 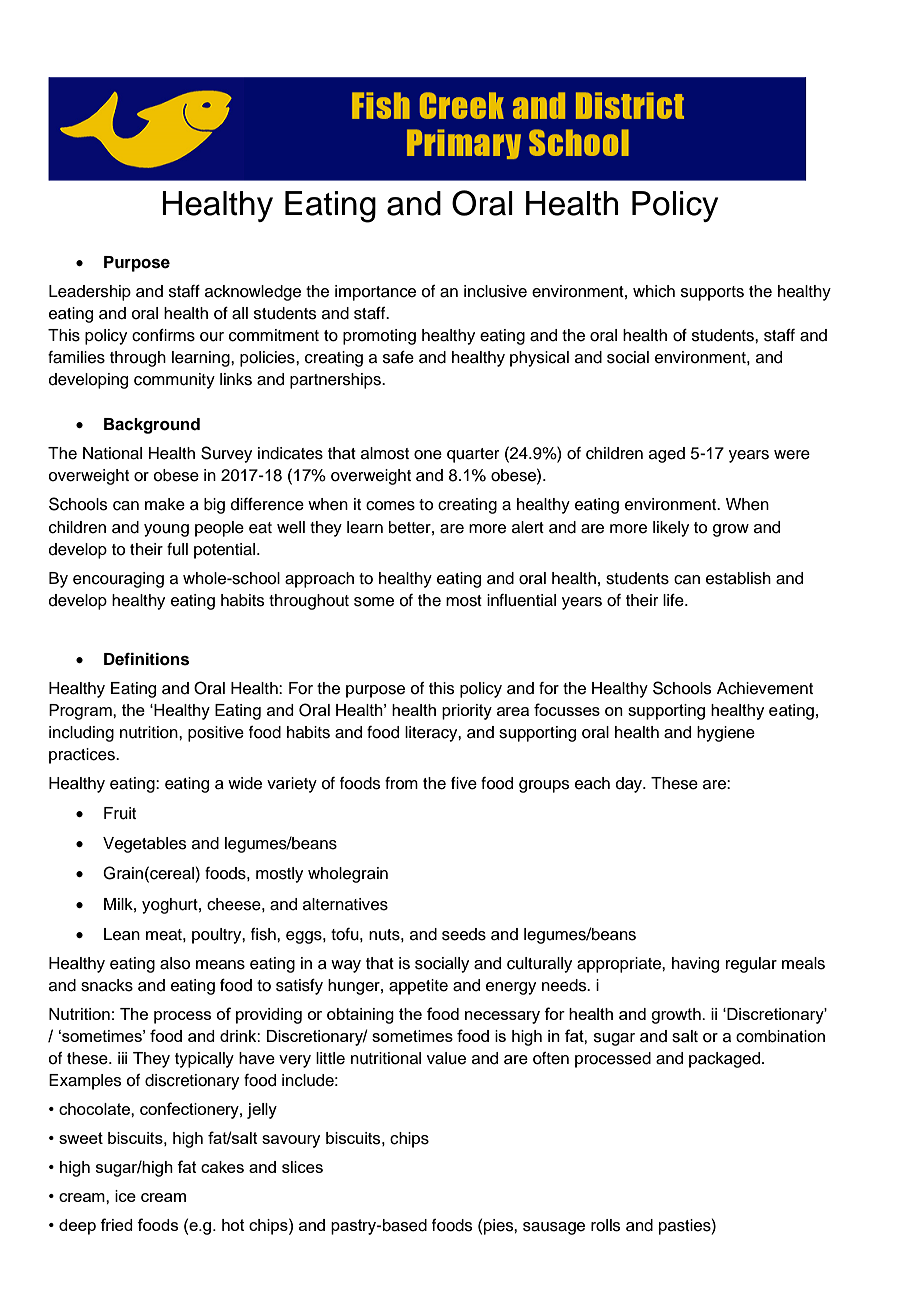 I want to click on supports, so click(x=712, y=293).
